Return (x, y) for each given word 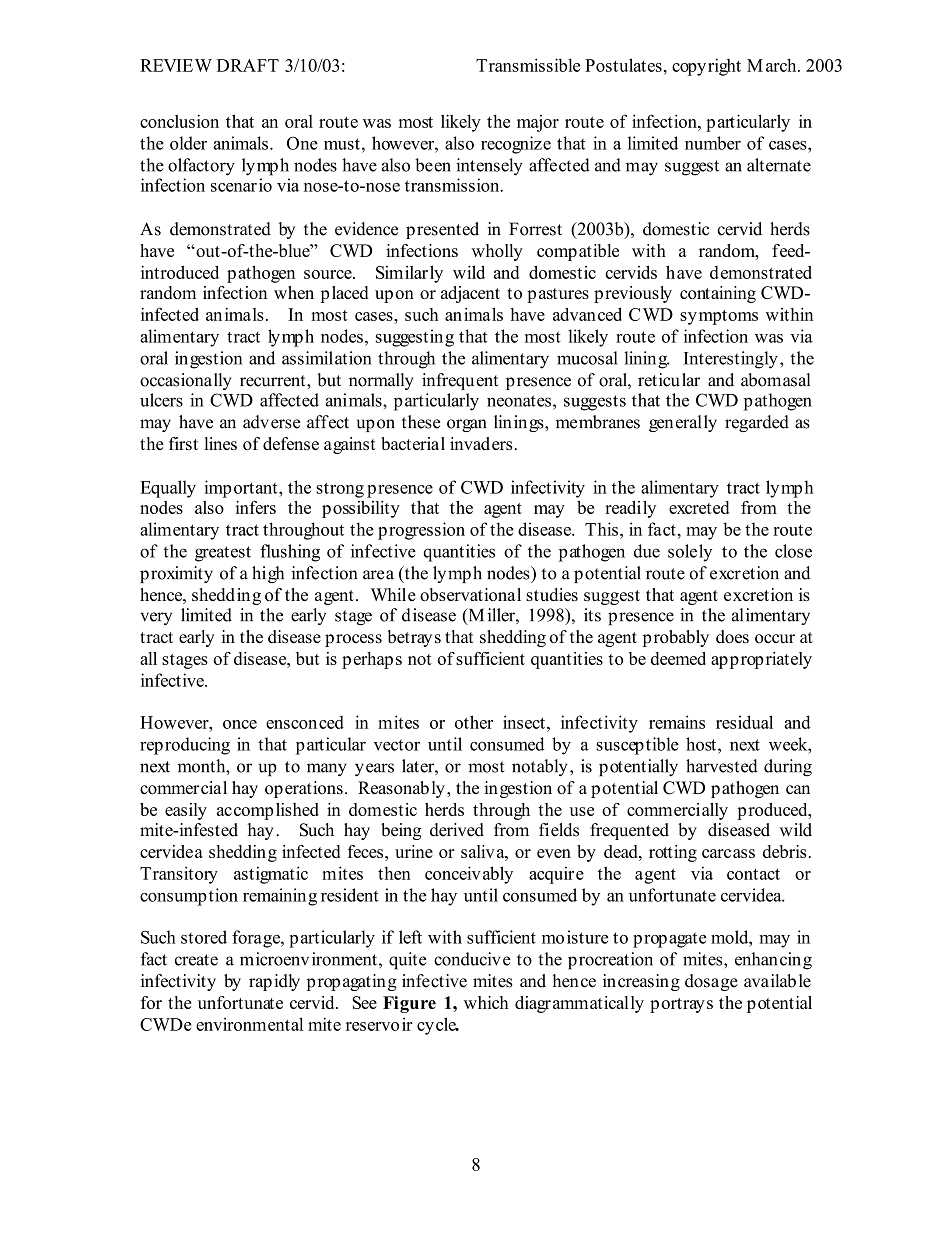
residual (744, 722)
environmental (249, 1024)
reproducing (185, 746)
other (474, 722)
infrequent (460, 381)
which (486, 1002)
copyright (706, 67)
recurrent (274, 381)
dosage (711, 982)
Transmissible (528, 65)
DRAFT (248, 65)
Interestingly (731, 360)
